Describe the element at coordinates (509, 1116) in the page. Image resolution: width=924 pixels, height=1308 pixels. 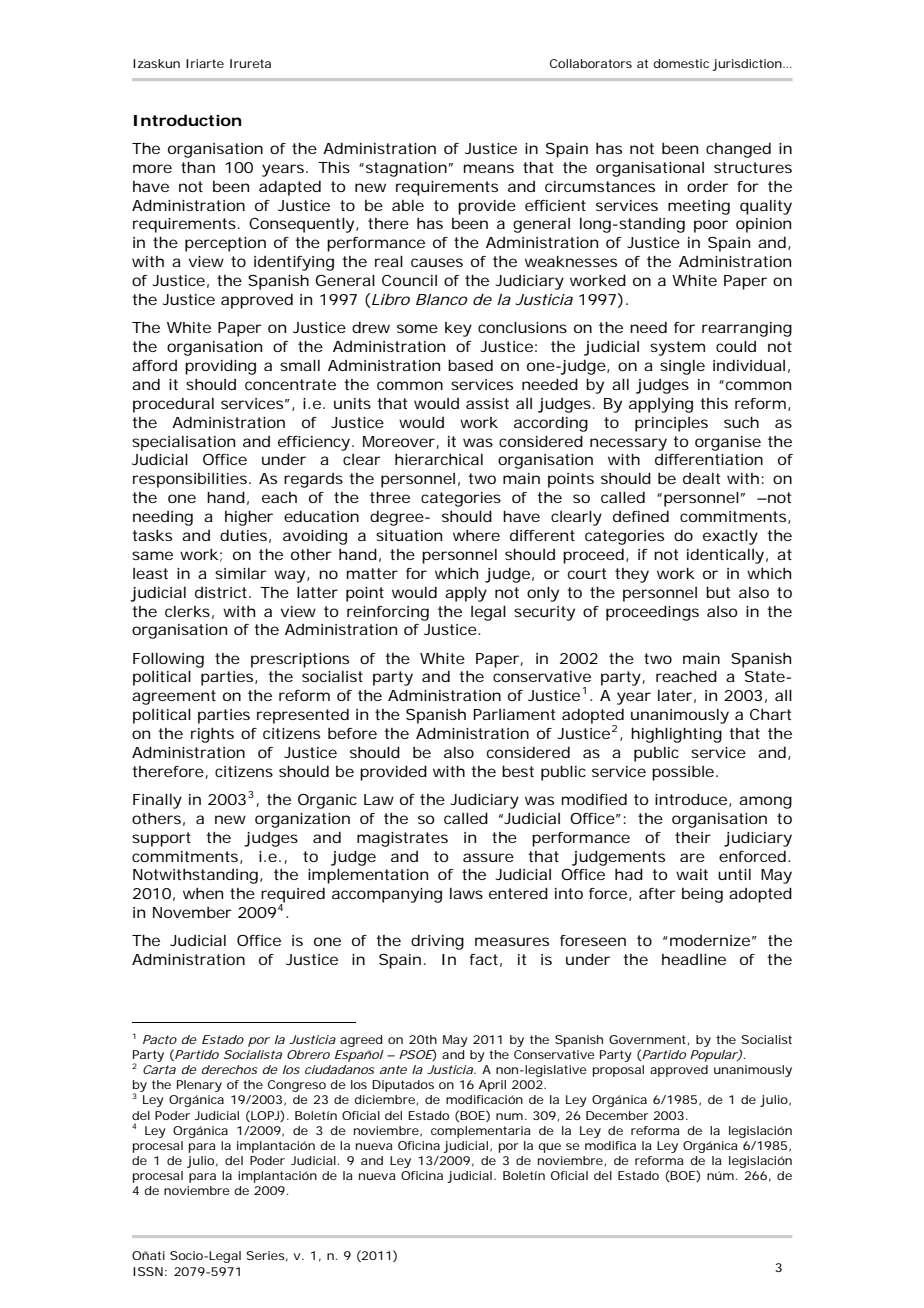
I see `num` at that location.
